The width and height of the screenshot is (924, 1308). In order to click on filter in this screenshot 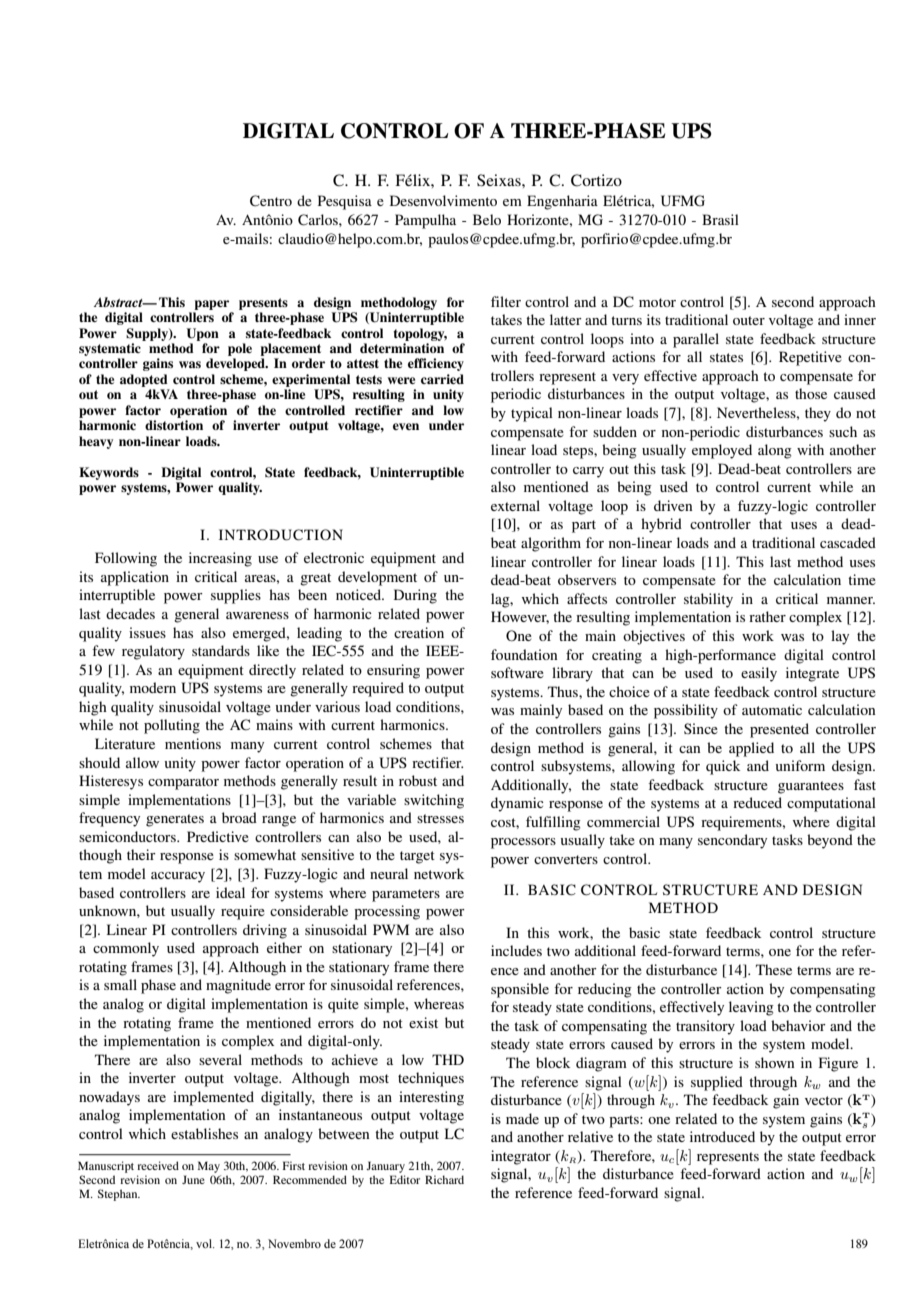, I will do `click(506, 301)`.
